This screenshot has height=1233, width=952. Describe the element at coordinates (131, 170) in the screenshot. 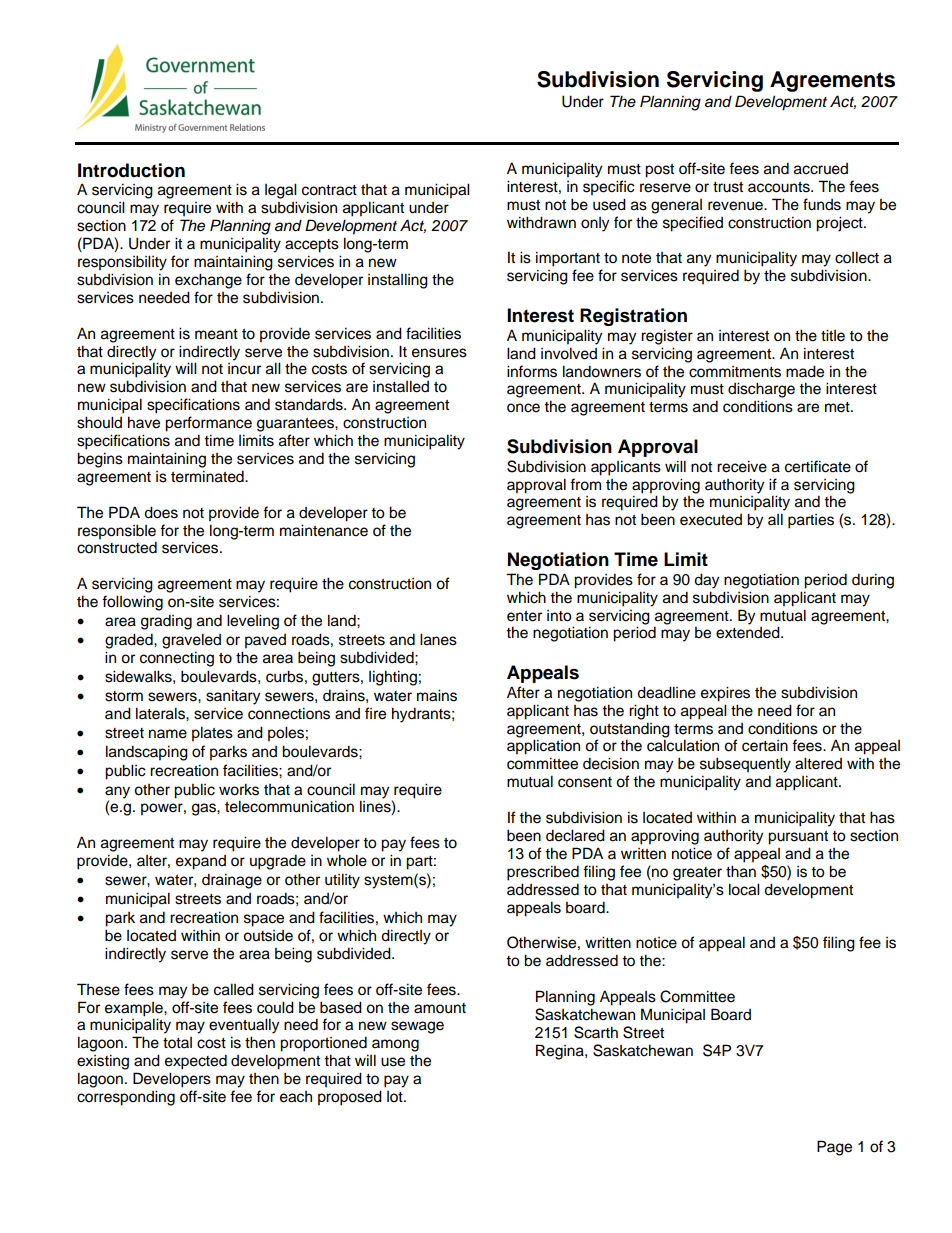

I see `Introduction` at that location.
